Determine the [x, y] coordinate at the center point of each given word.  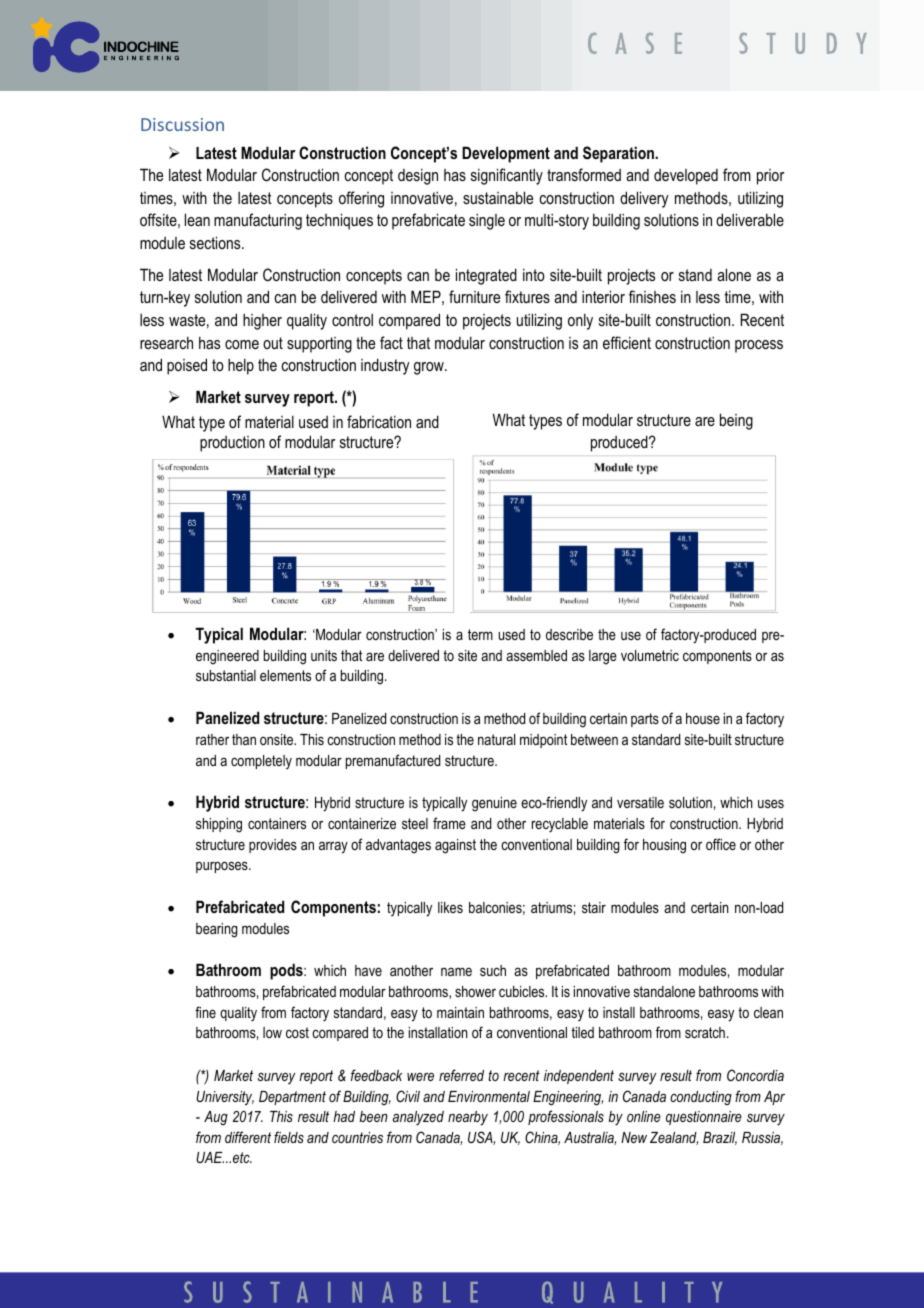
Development [506, 154]
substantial [226, 675]
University [225, 1098]
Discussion [182, 124]
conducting [701, 1098]
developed [686, 177]
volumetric [650, 655]
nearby [468, 1118]
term [480, 634]
